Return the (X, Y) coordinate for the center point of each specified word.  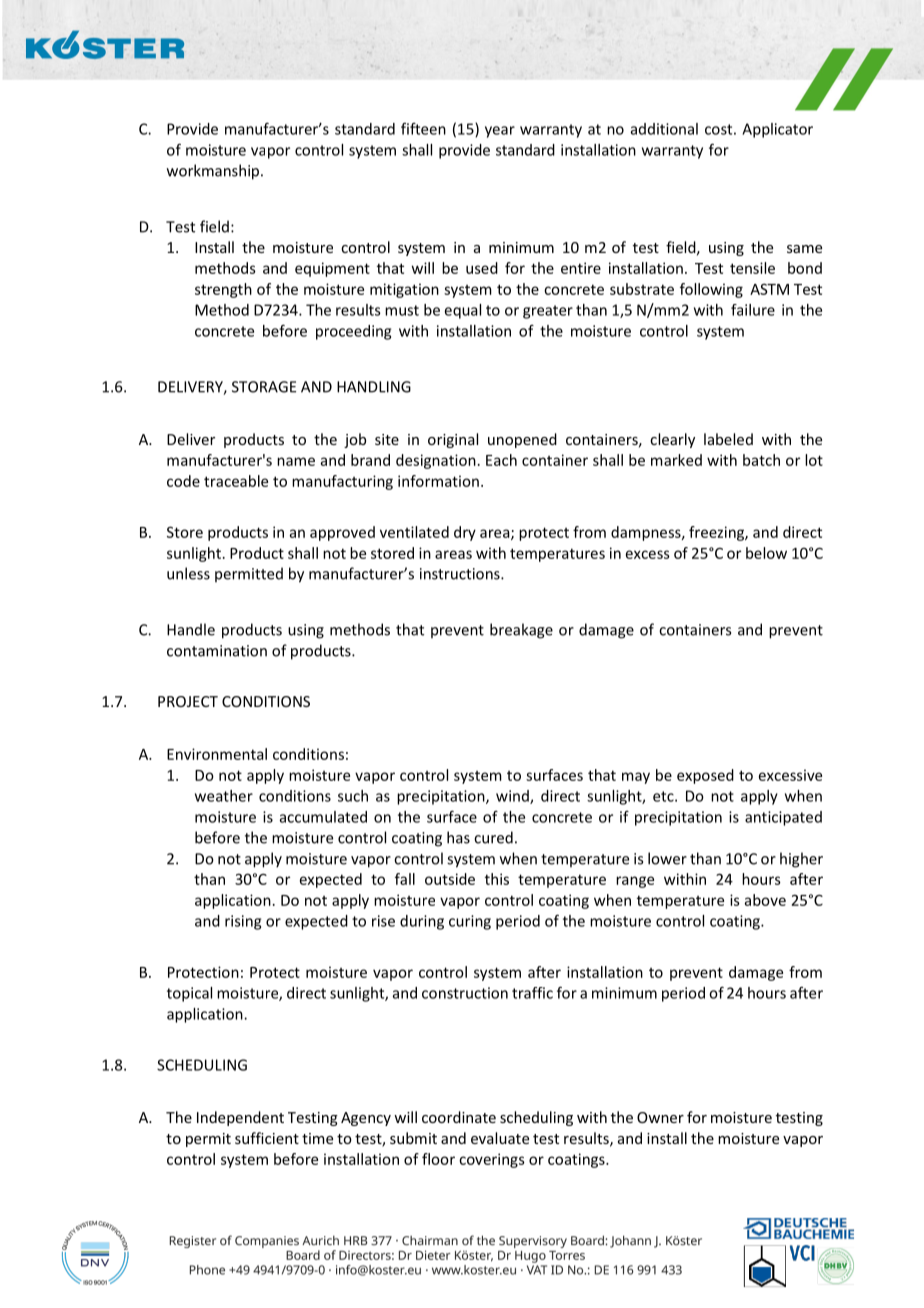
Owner (660, 1117)
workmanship (214, 172)
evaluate (500, 1138)
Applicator (777, 130)
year (500, 132)
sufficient (267, 1138)
